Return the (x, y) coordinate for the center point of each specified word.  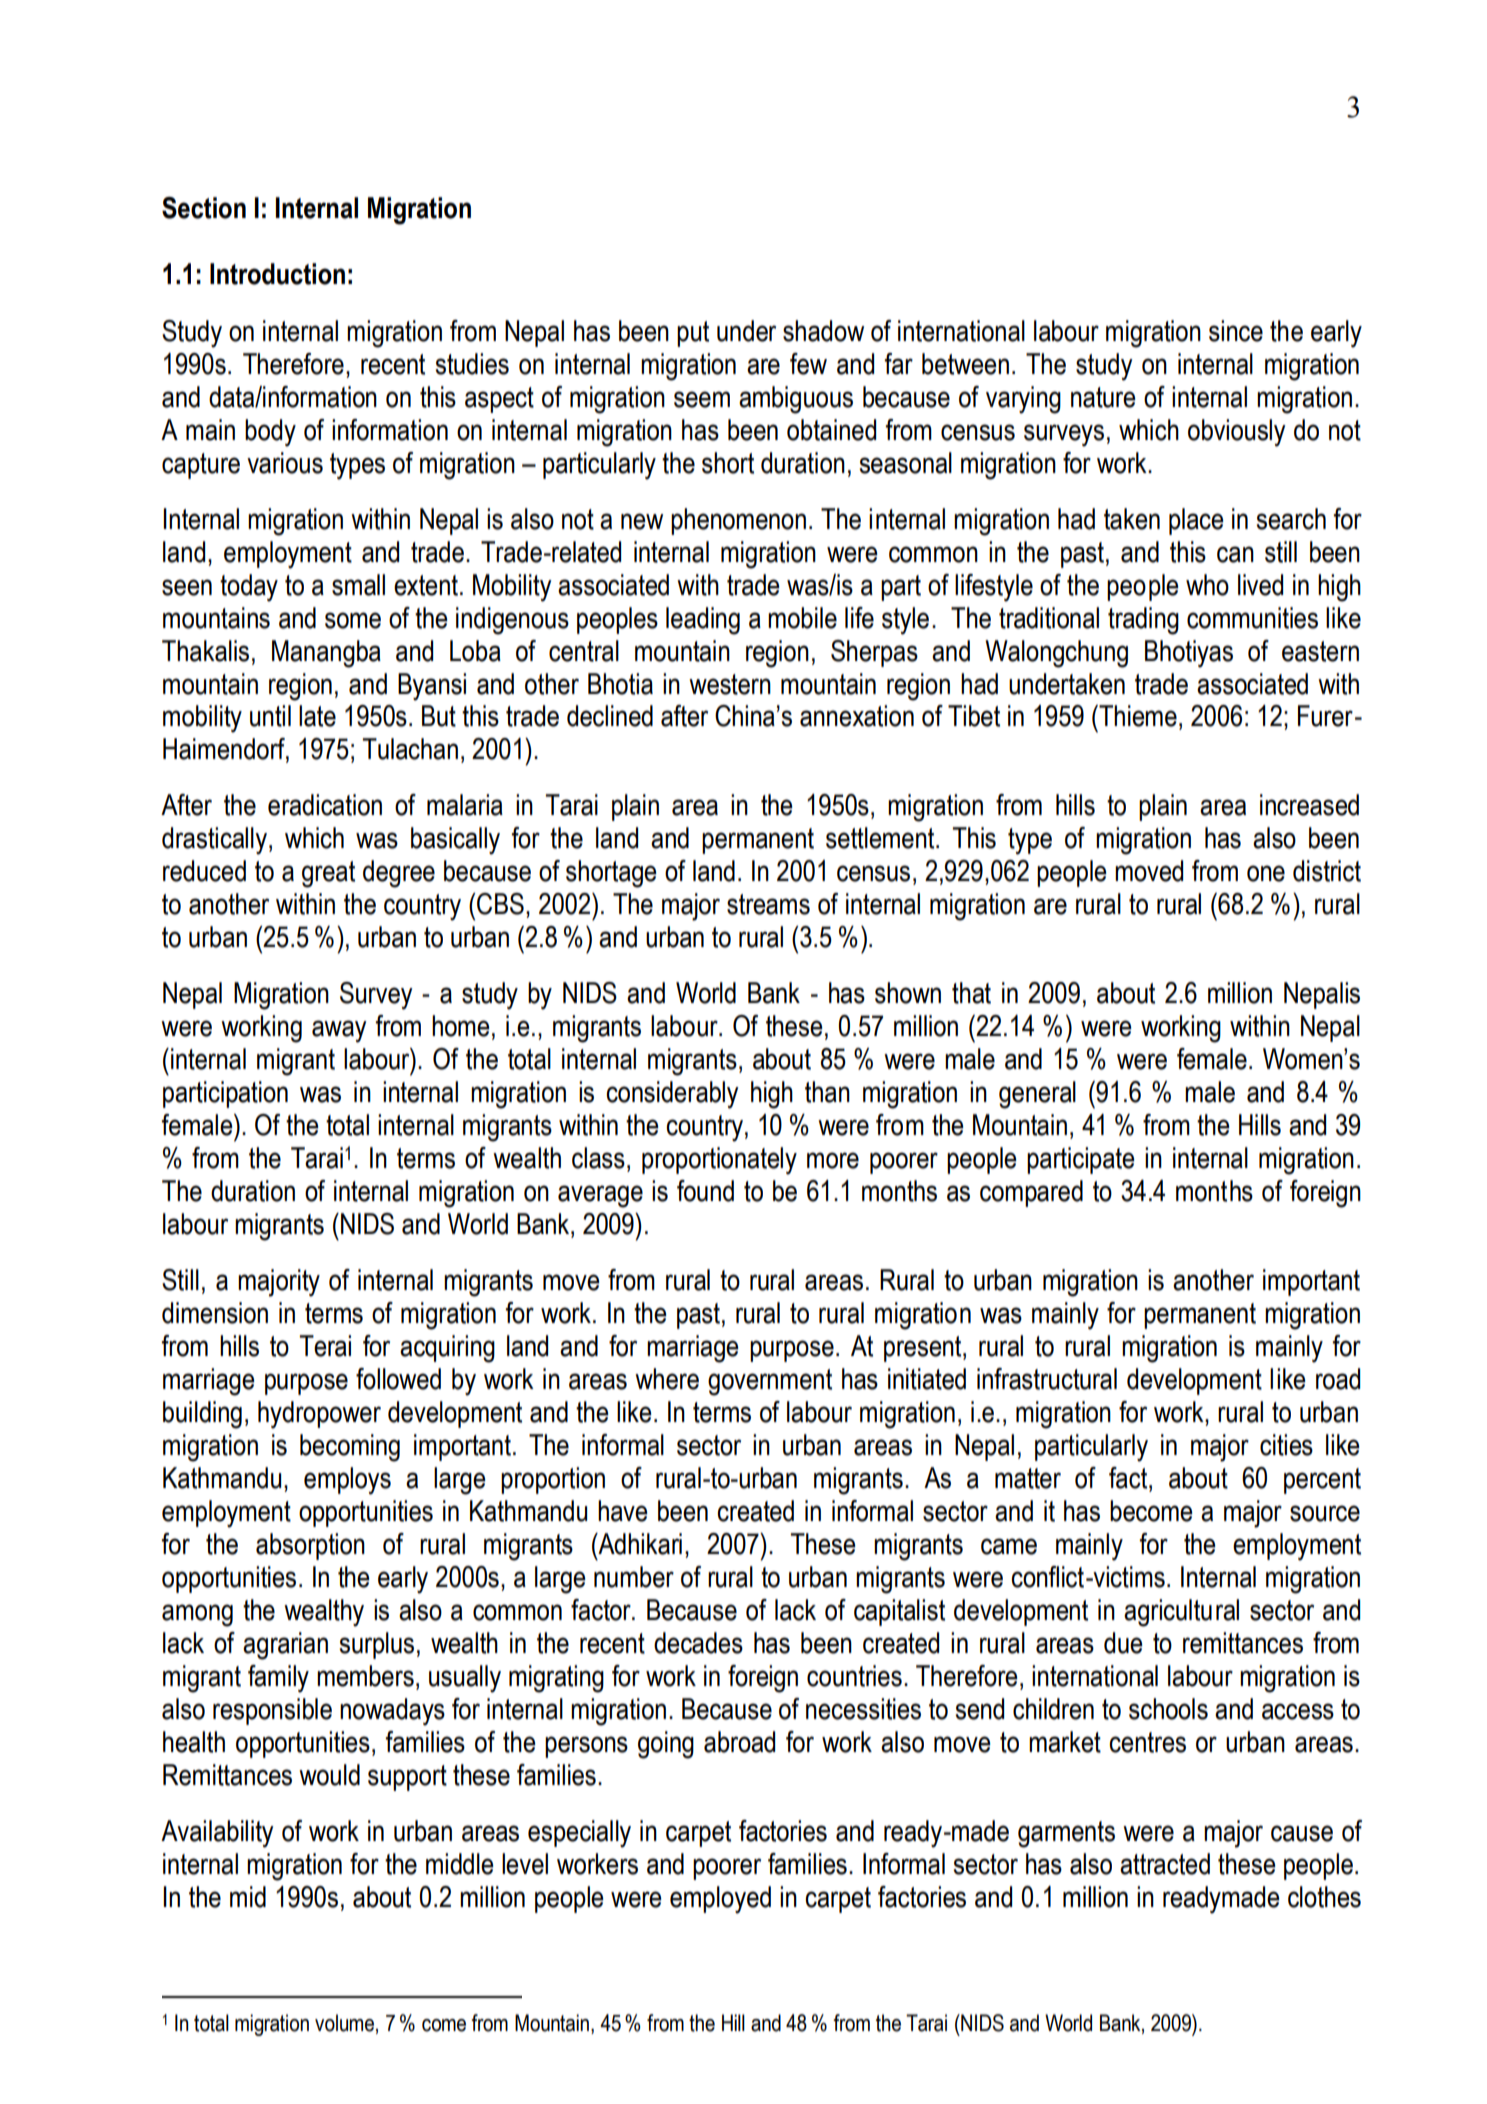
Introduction (277, 274)
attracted (1165, 1864)
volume (344, 2023)
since (1236, 331)
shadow (823, 331)
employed (720, 1900)
